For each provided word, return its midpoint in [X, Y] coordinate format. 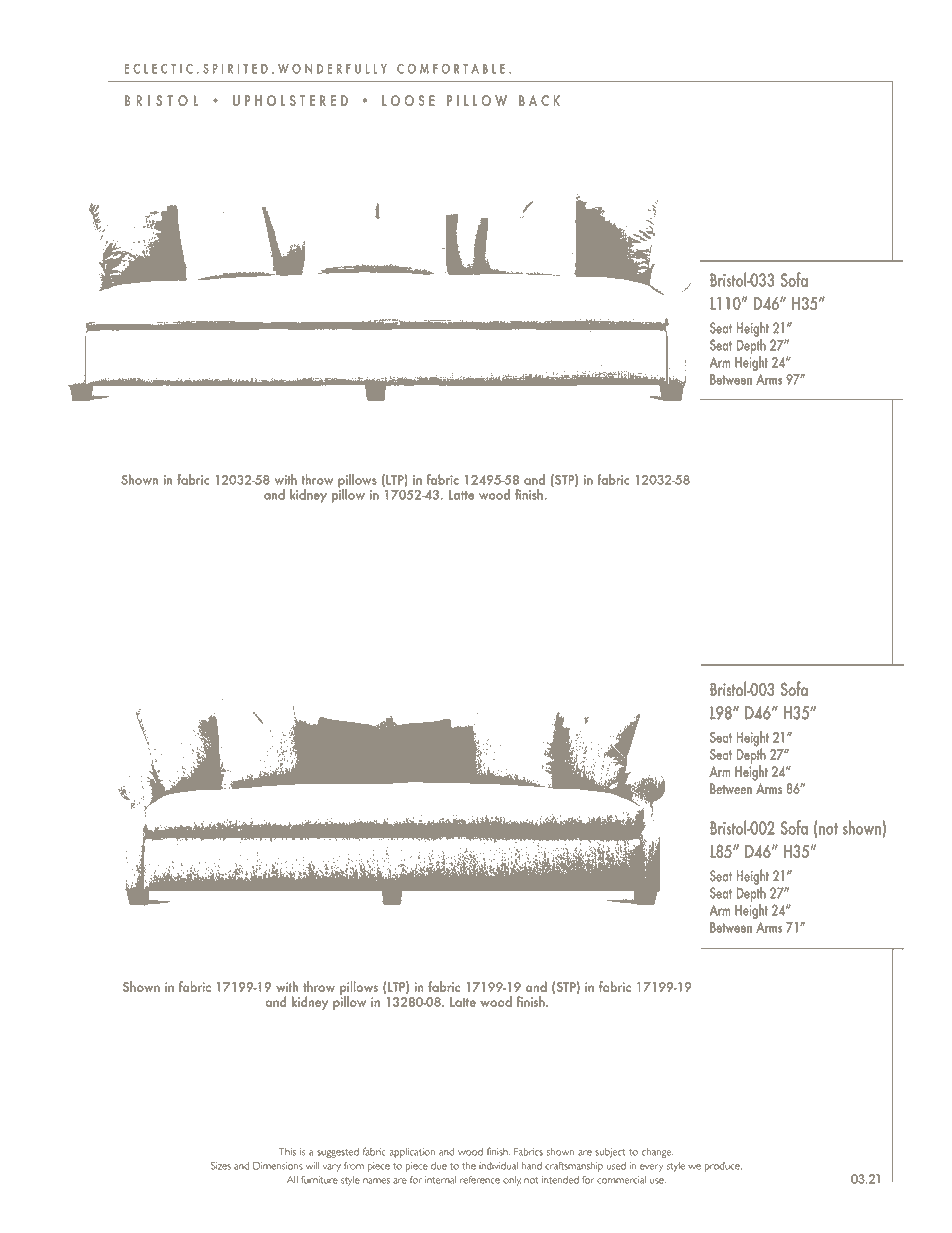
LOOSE [408, 100]
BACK [539, 100]
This [287, 1151]
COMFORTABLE [451, 69]
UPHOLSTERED [290, 100]
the [469, 1166]
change [657, 1153]
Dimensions [278, 1166]
